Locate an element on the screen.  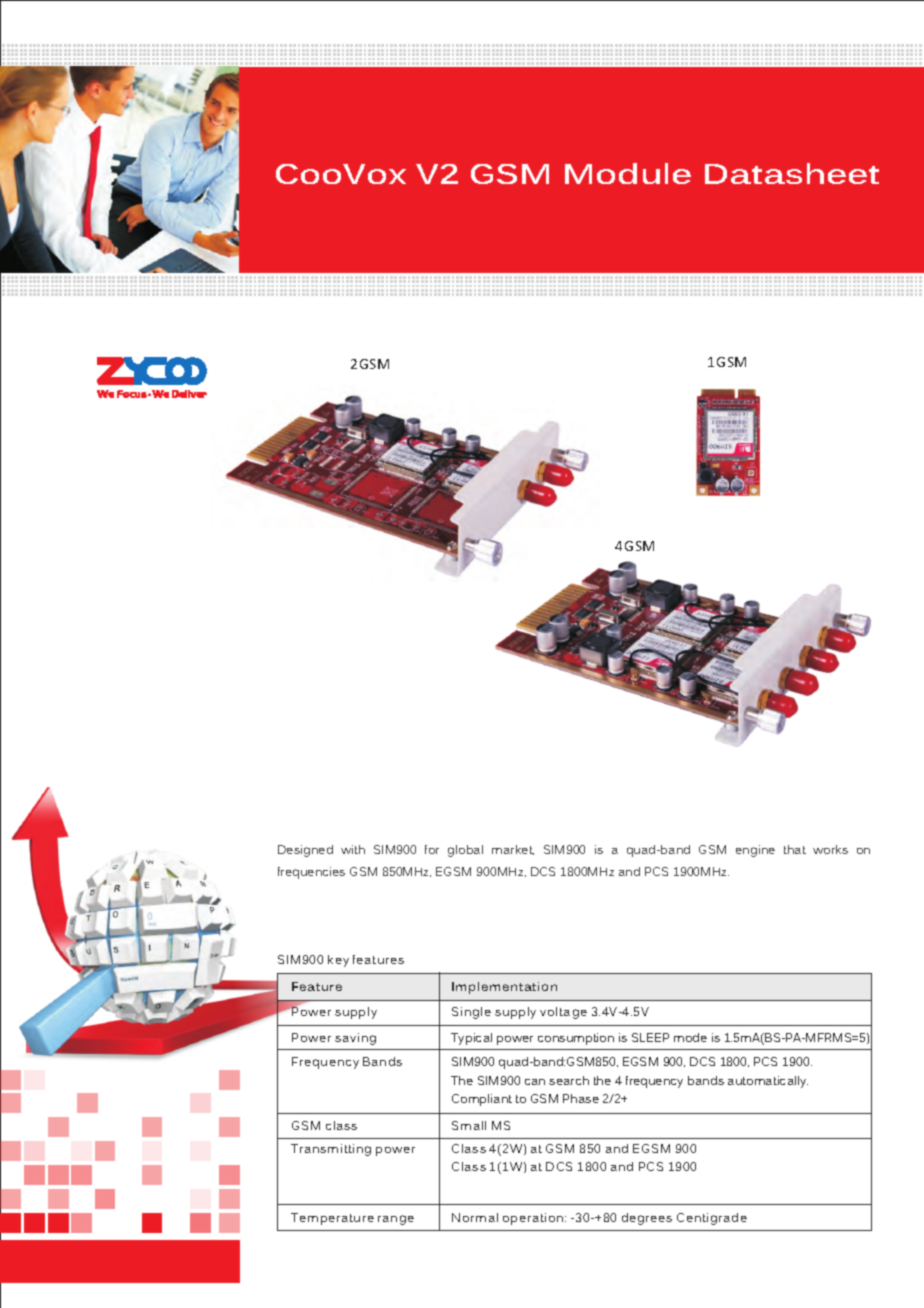
range is located at coordinates (396, 1220).
